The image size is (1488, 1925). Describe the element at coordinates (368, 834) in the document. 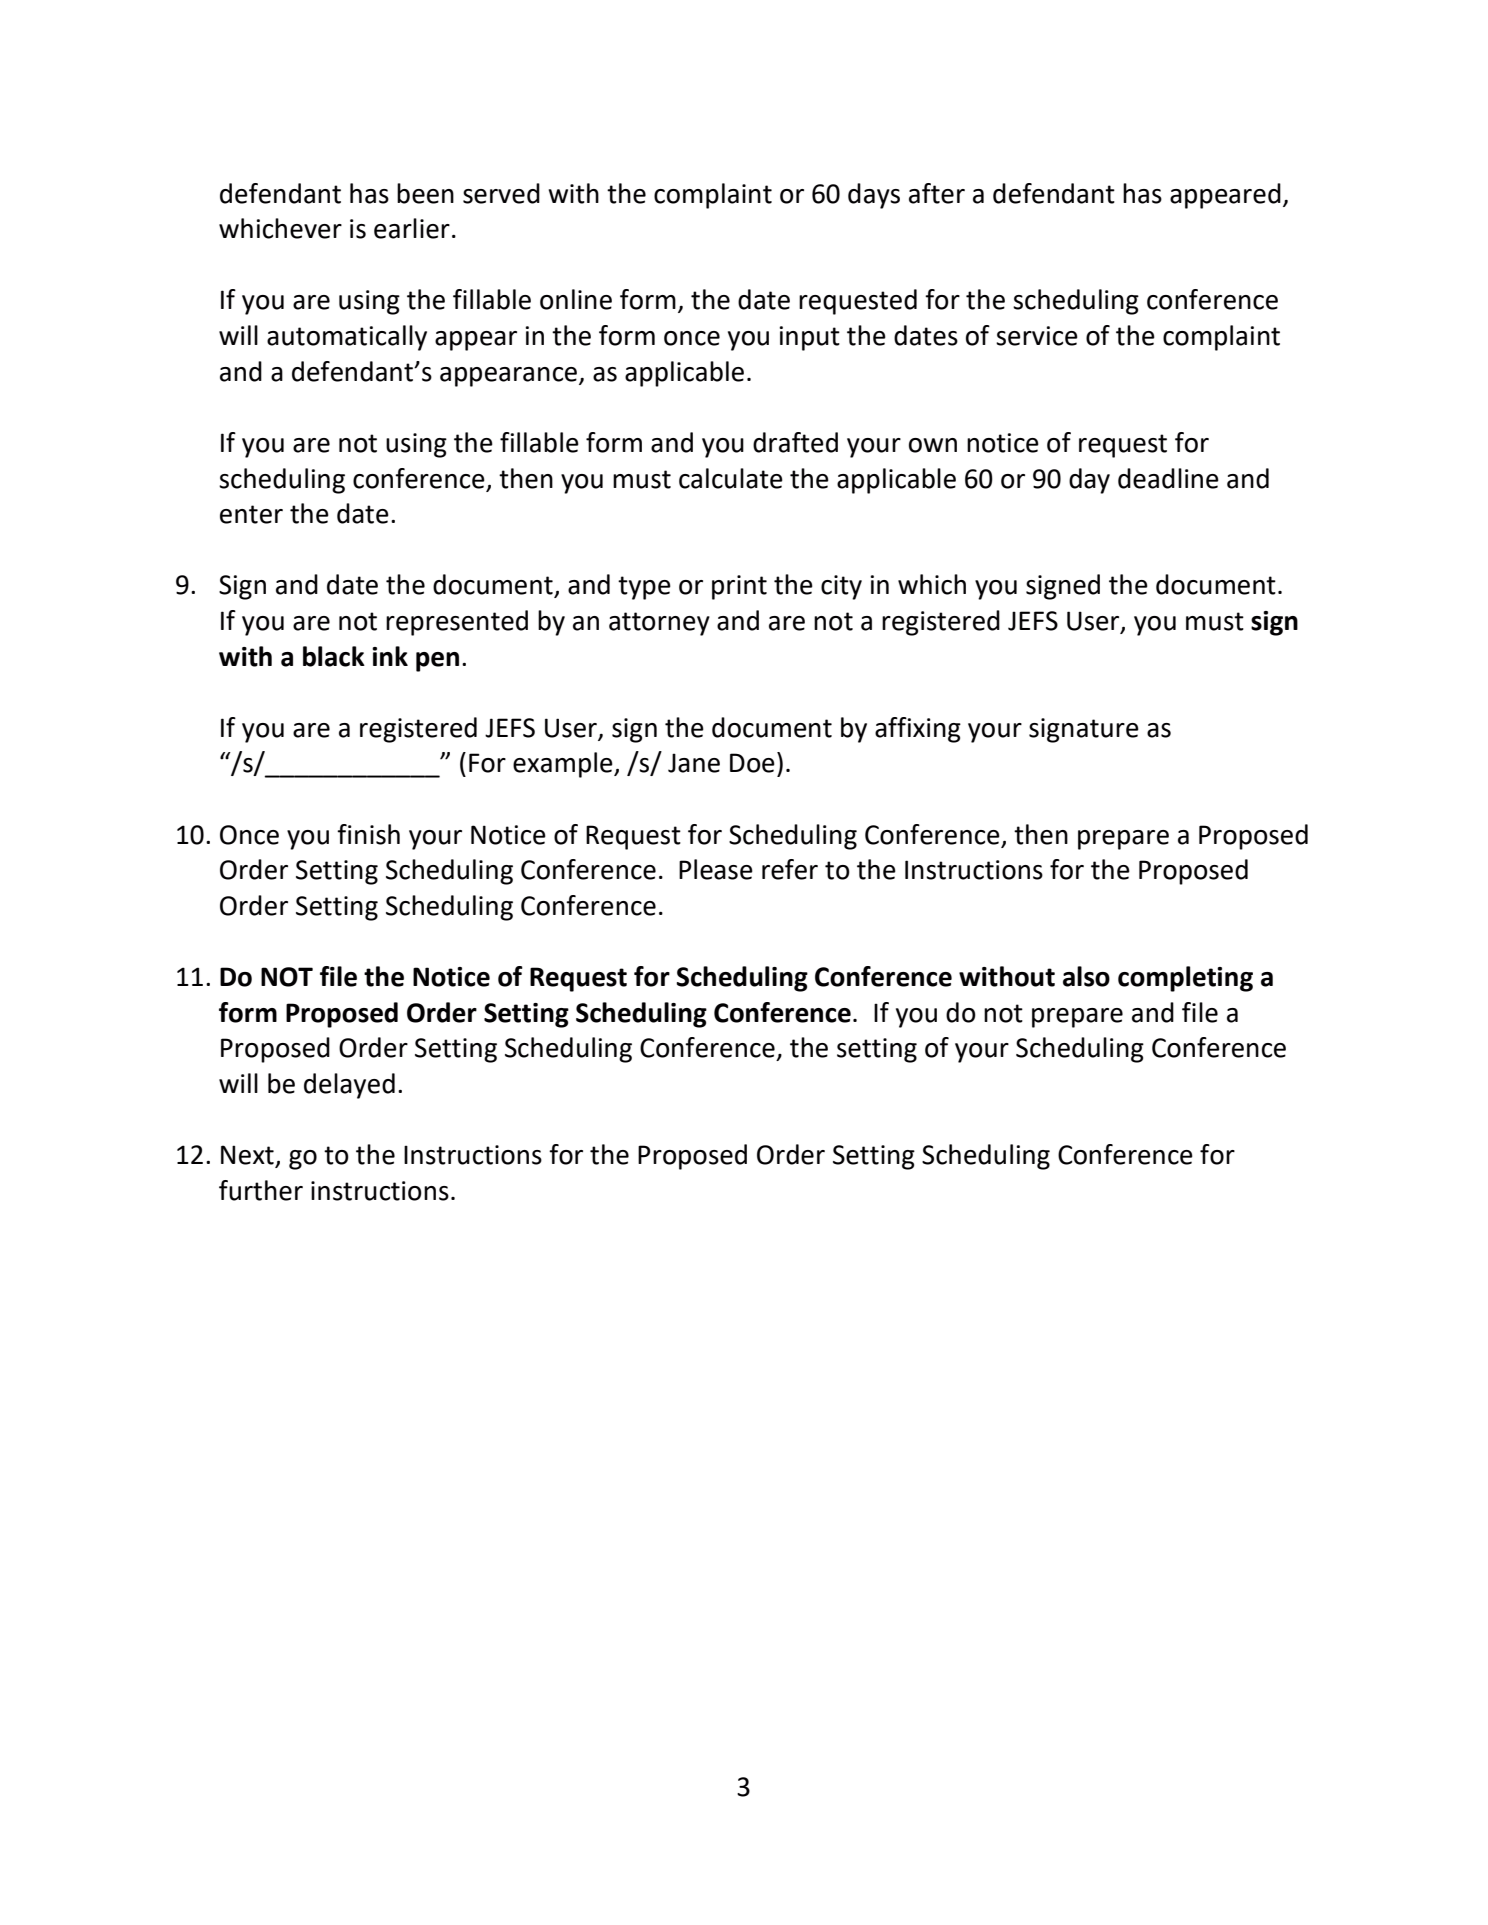

I see `finish` at that location.
